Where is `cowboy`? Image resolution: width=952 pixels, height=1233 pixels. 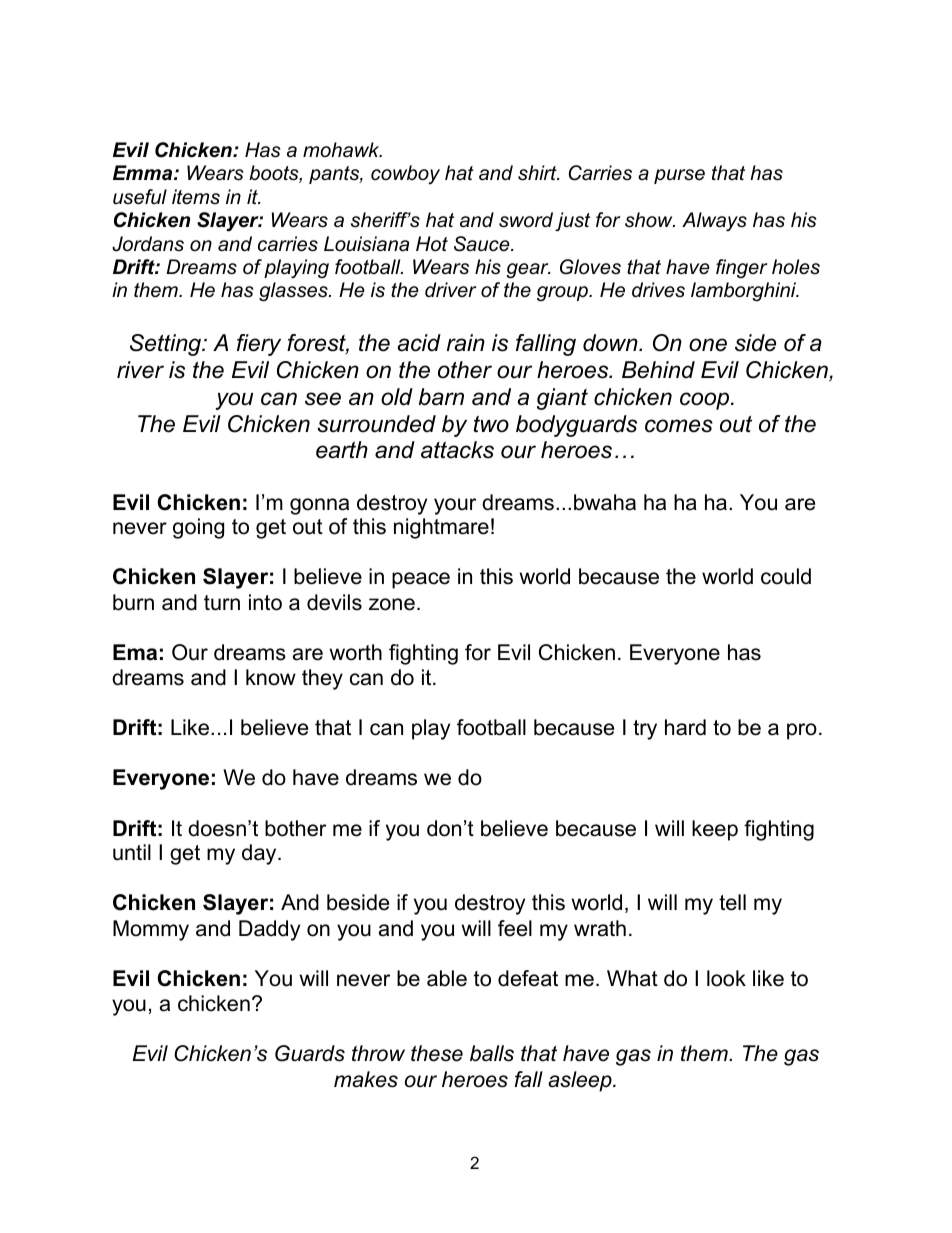
cowboy is located at coordinates (405, 174).
